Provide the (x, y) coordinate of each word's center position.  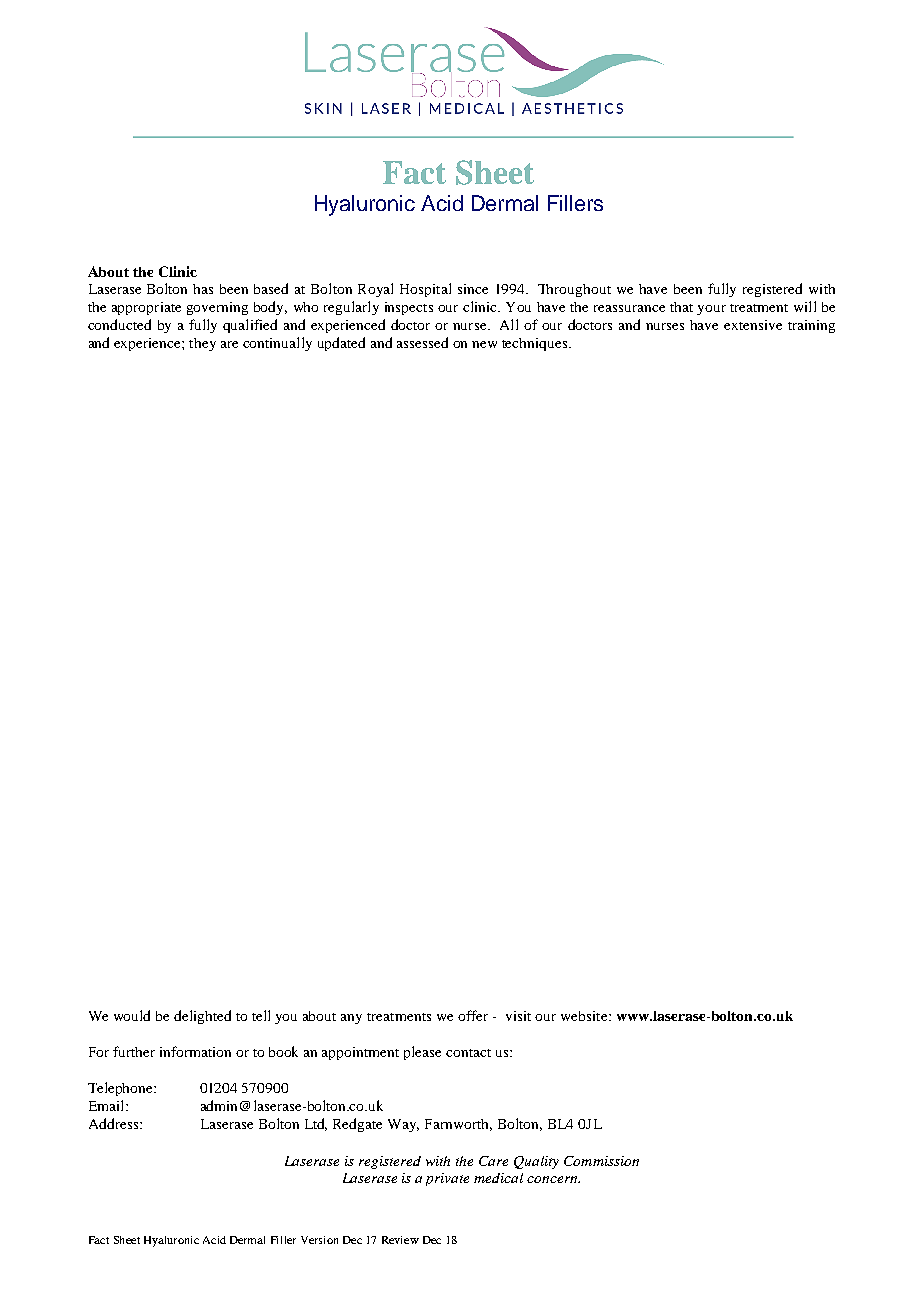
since (473, 289)
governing (217, 308)
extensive (753, 325)
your (711, 310)
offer (473, 1015)
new (484, 344)
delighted (202, 1017)
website (585, 1016)
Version (319, 1240)
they (202, 344)
